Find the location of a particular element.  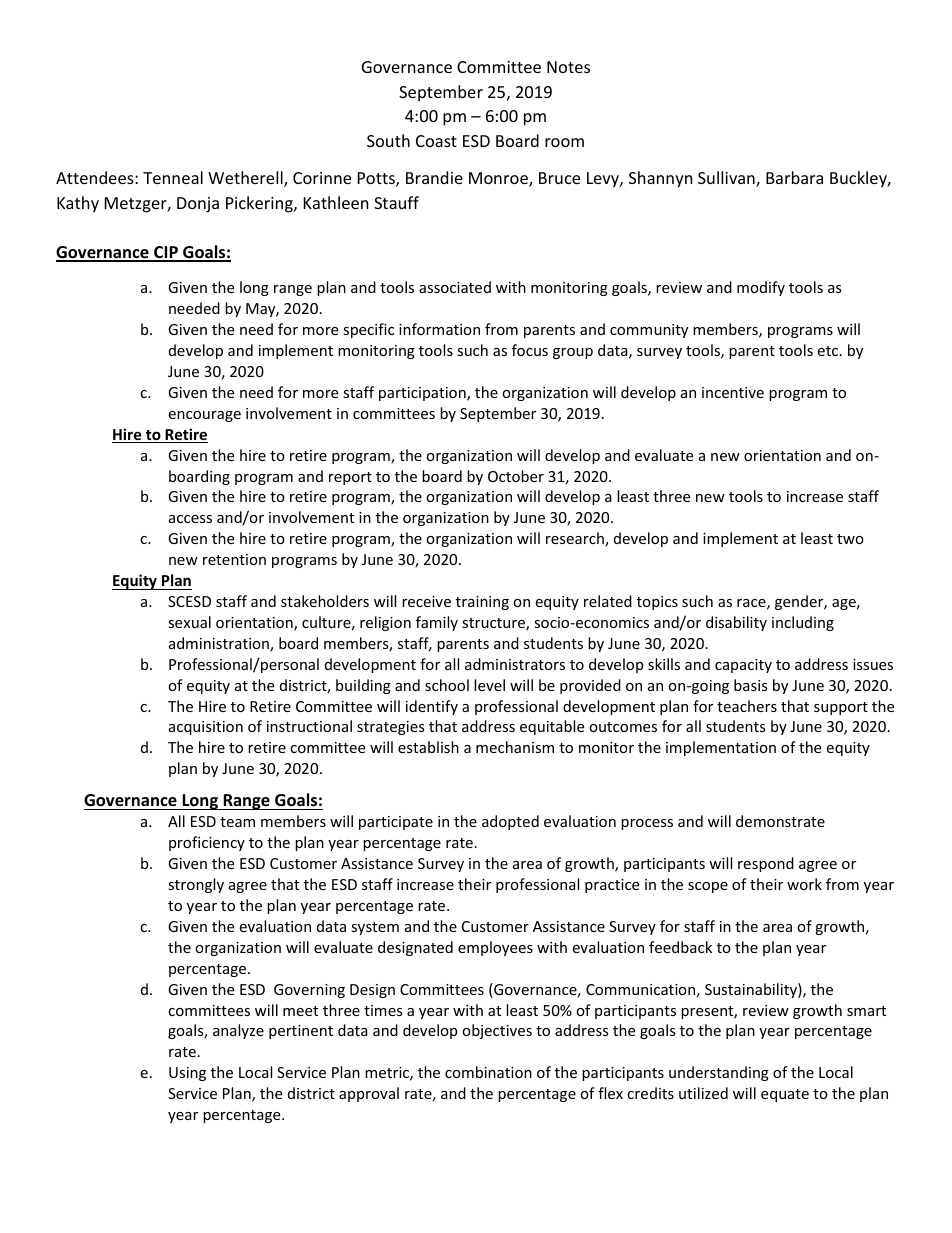

Barbara is located at coordinates (794, 177).
